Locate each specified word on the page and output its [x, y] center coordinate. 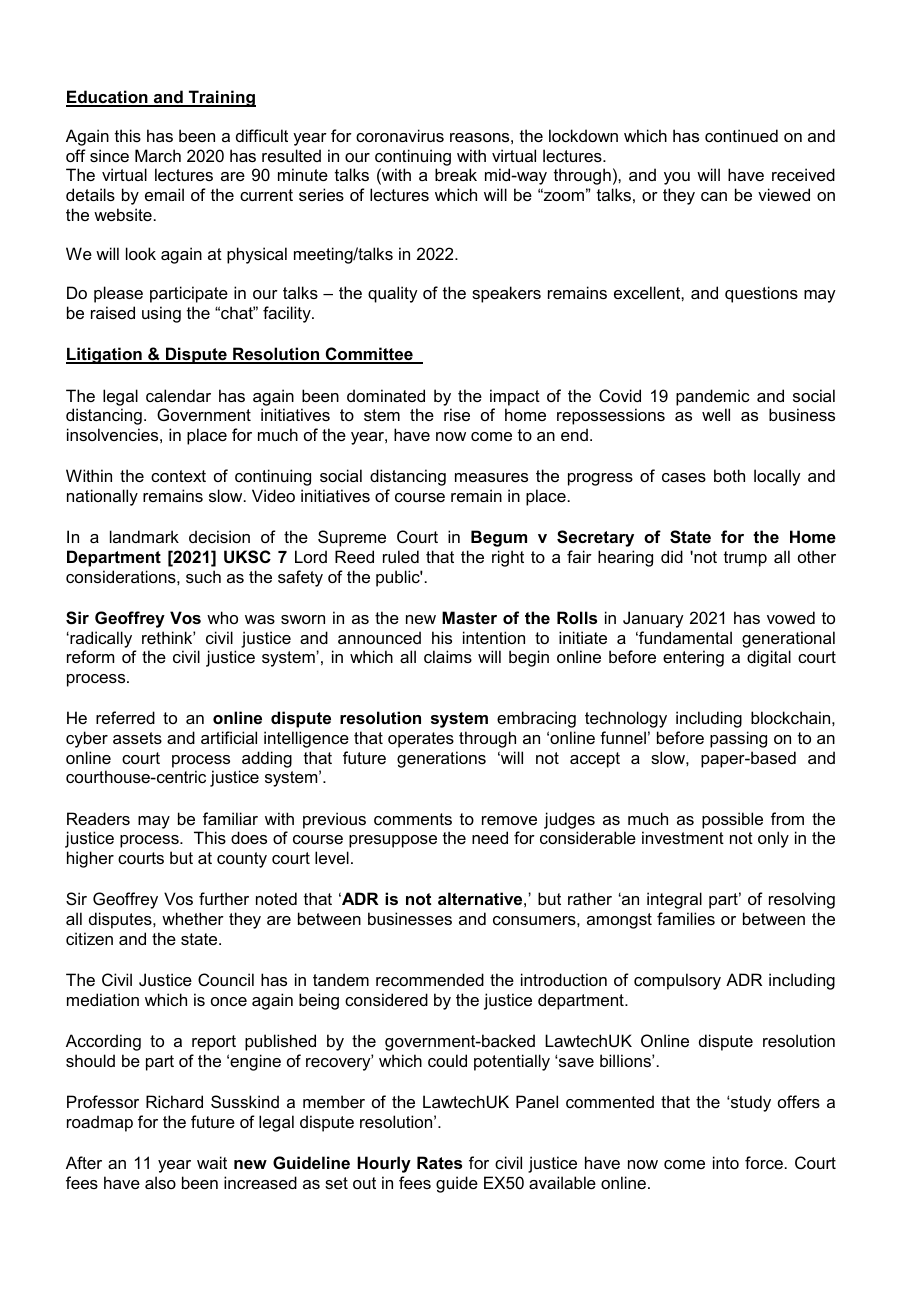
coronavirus [400, 135]
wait [212, 1162]
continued [741, 135]
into [726, 1162]
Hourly [384, 1164]
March [158, 155]
